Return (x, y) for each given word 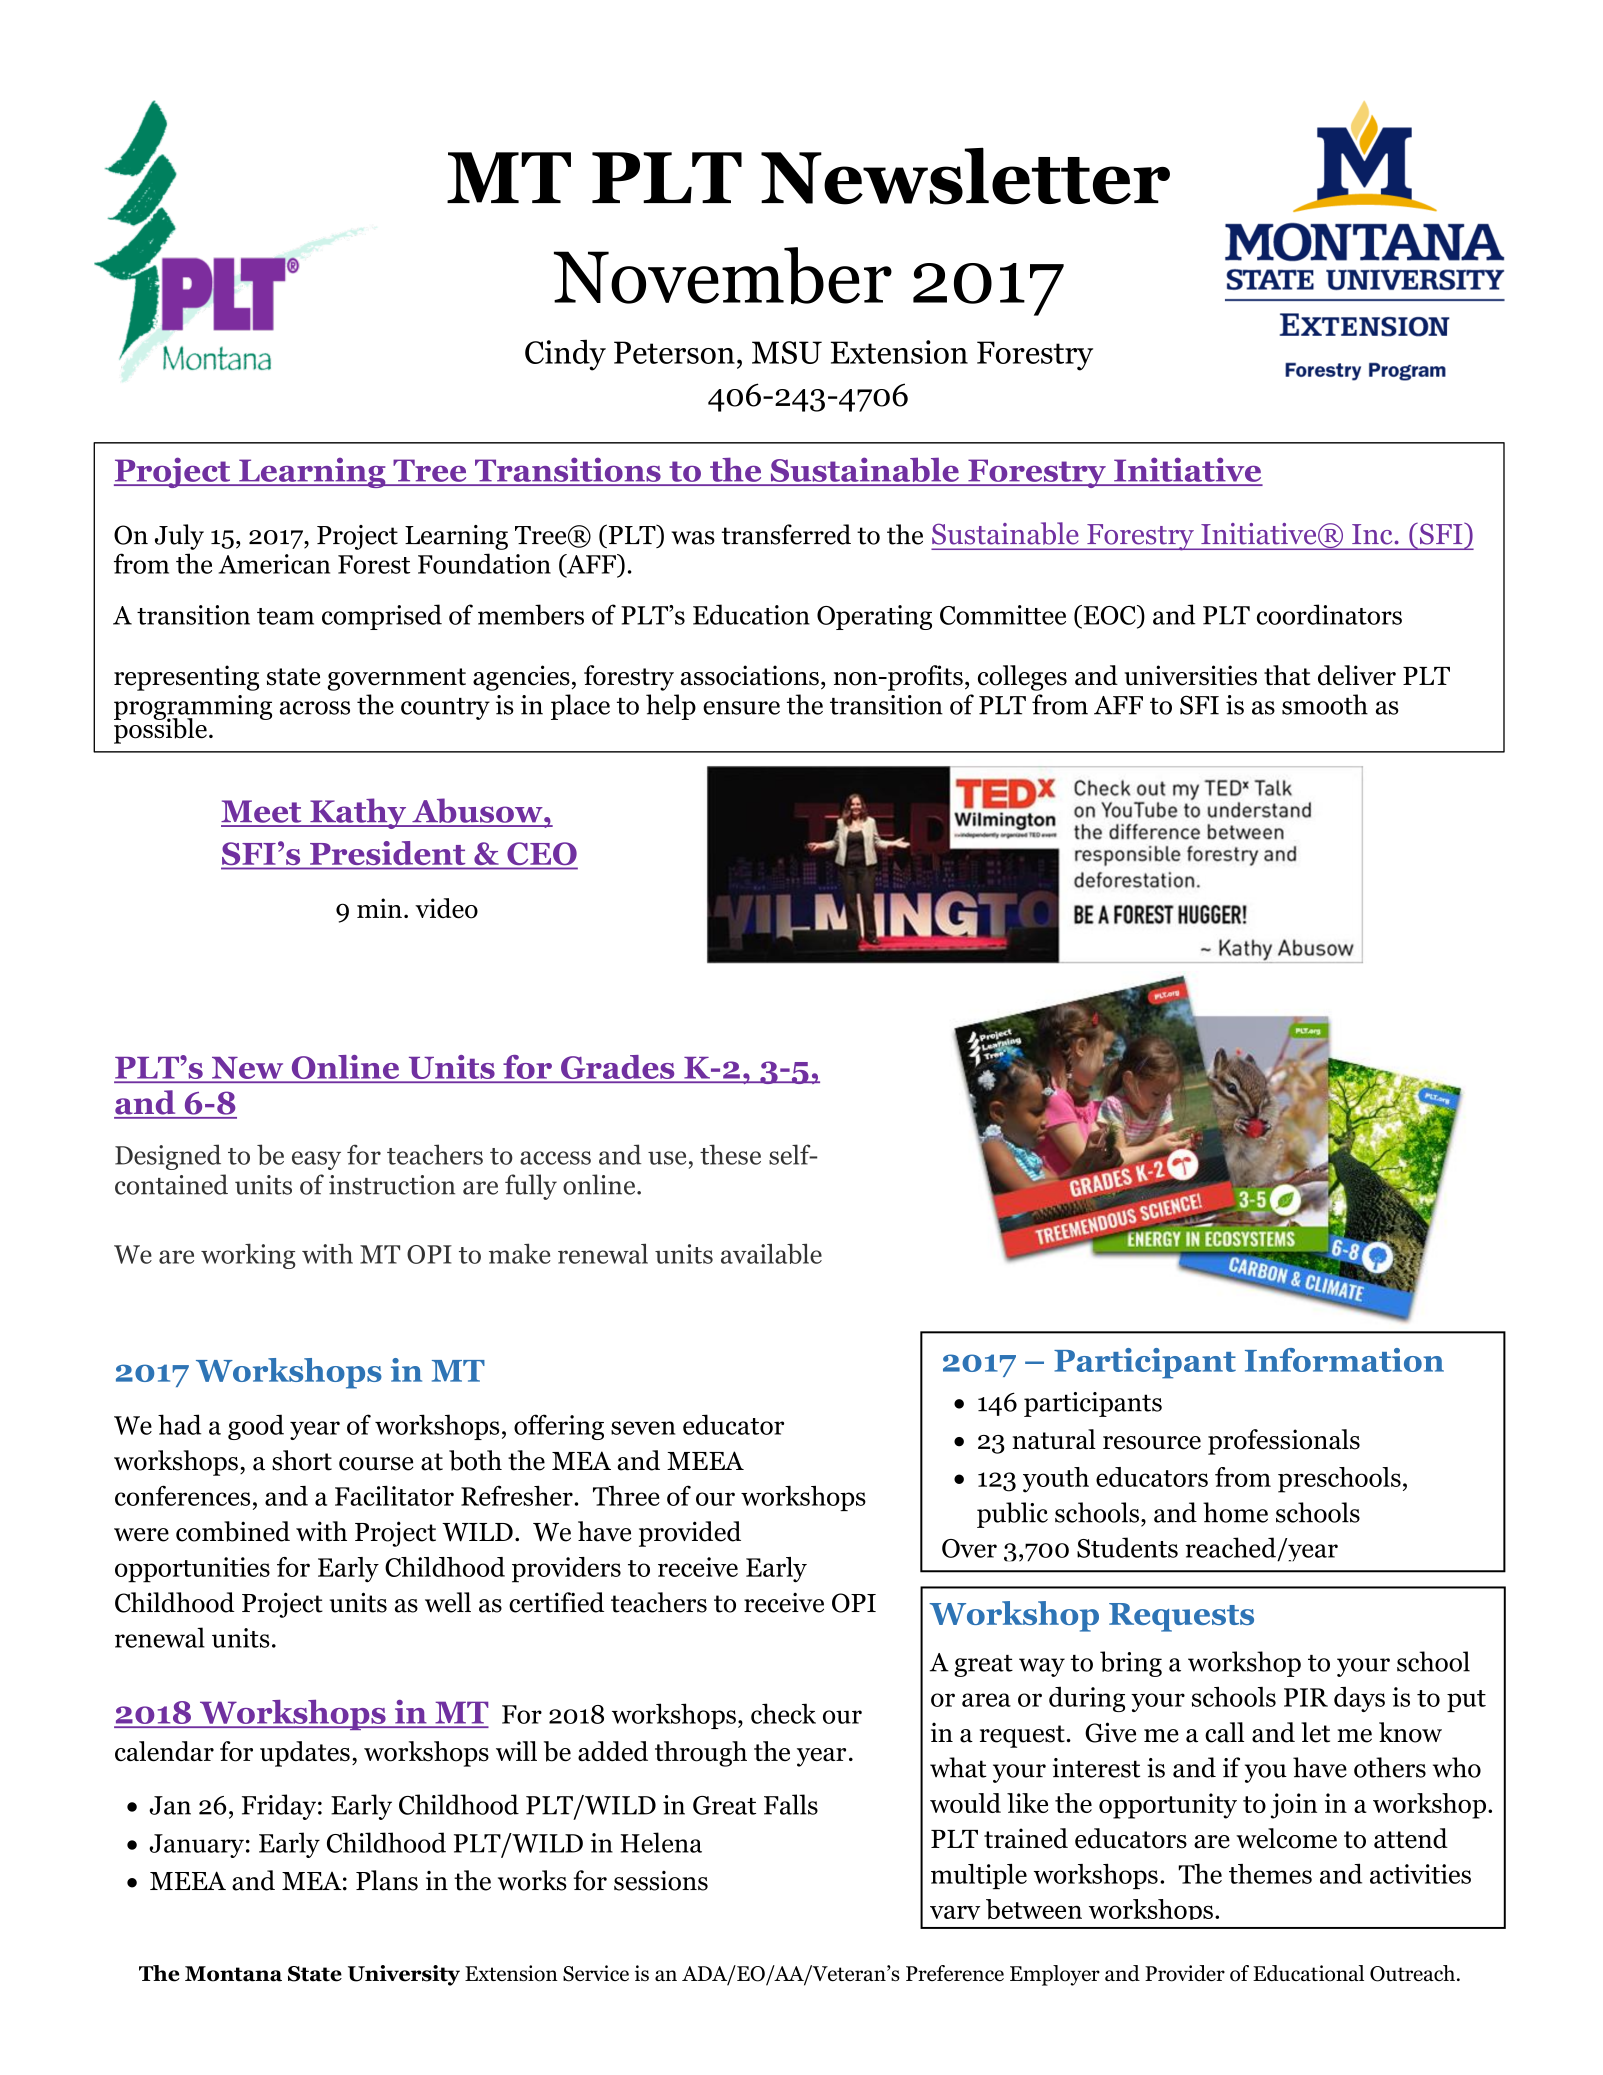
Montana (233, 1974)
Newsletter (965, 176)
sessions (661, 1881)
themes (1270, 1874)
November (723, 276)
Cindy (565, 355)
